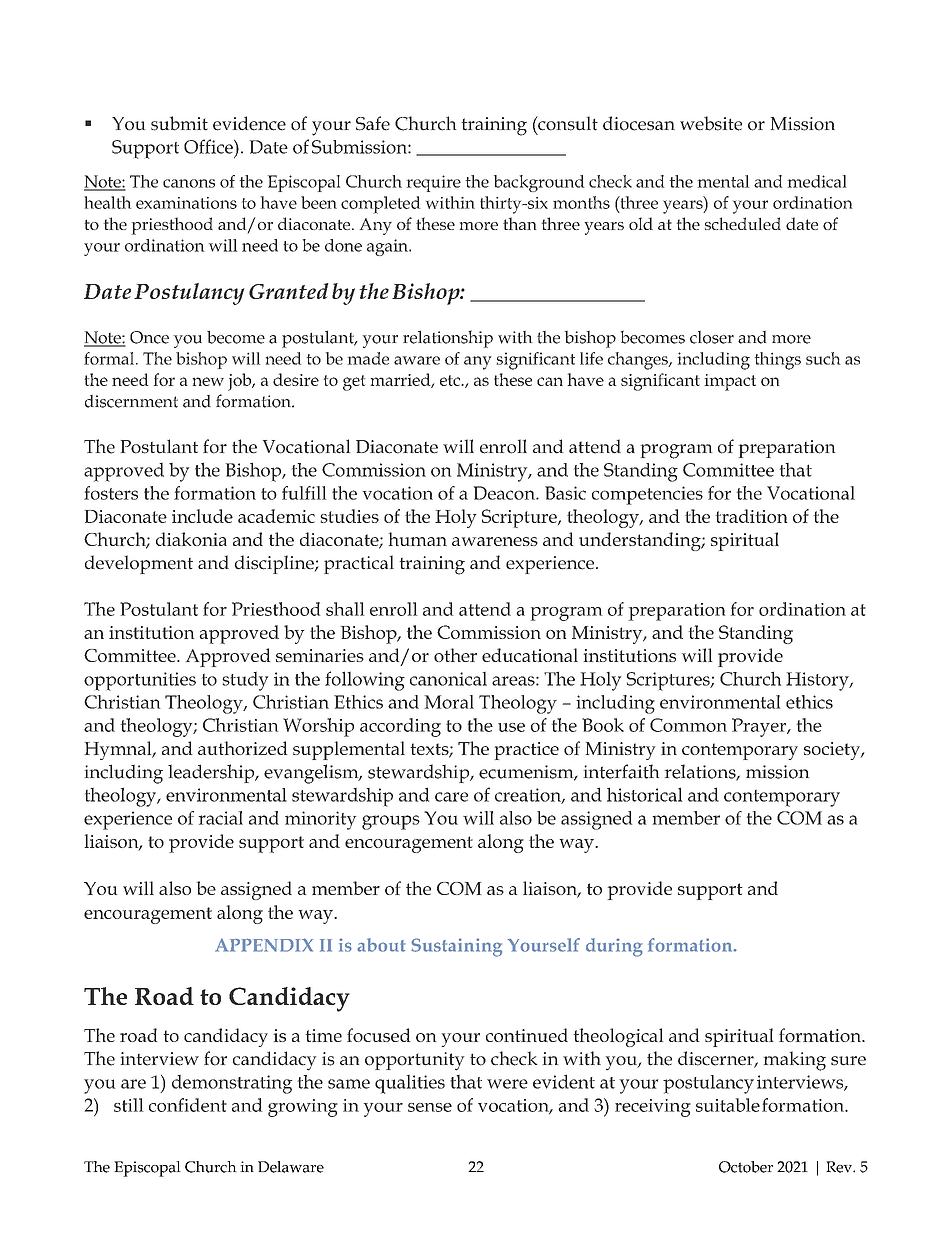  I want to click on canons, so click(189, 183).
